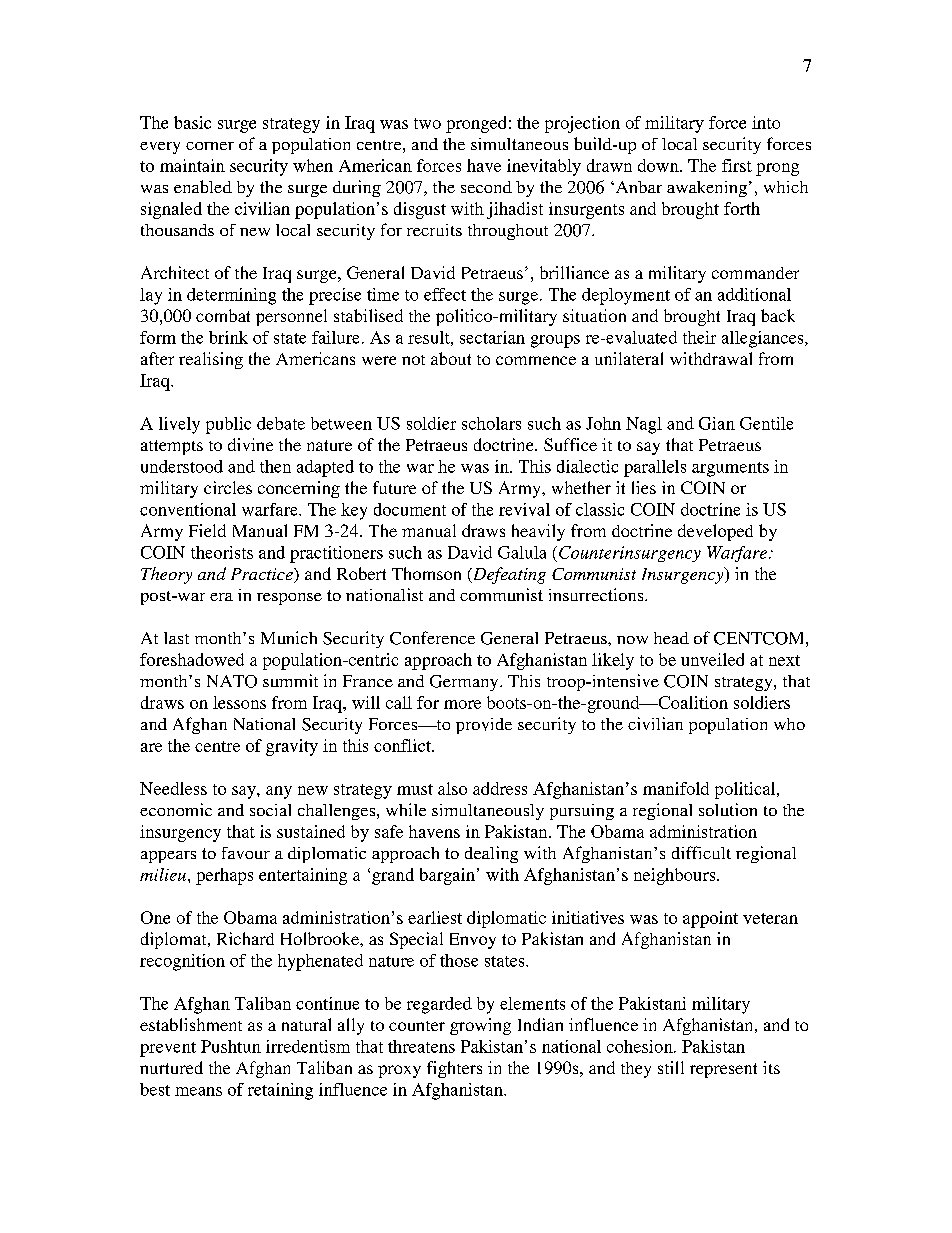  I want to click on second, so click(486, 187).
